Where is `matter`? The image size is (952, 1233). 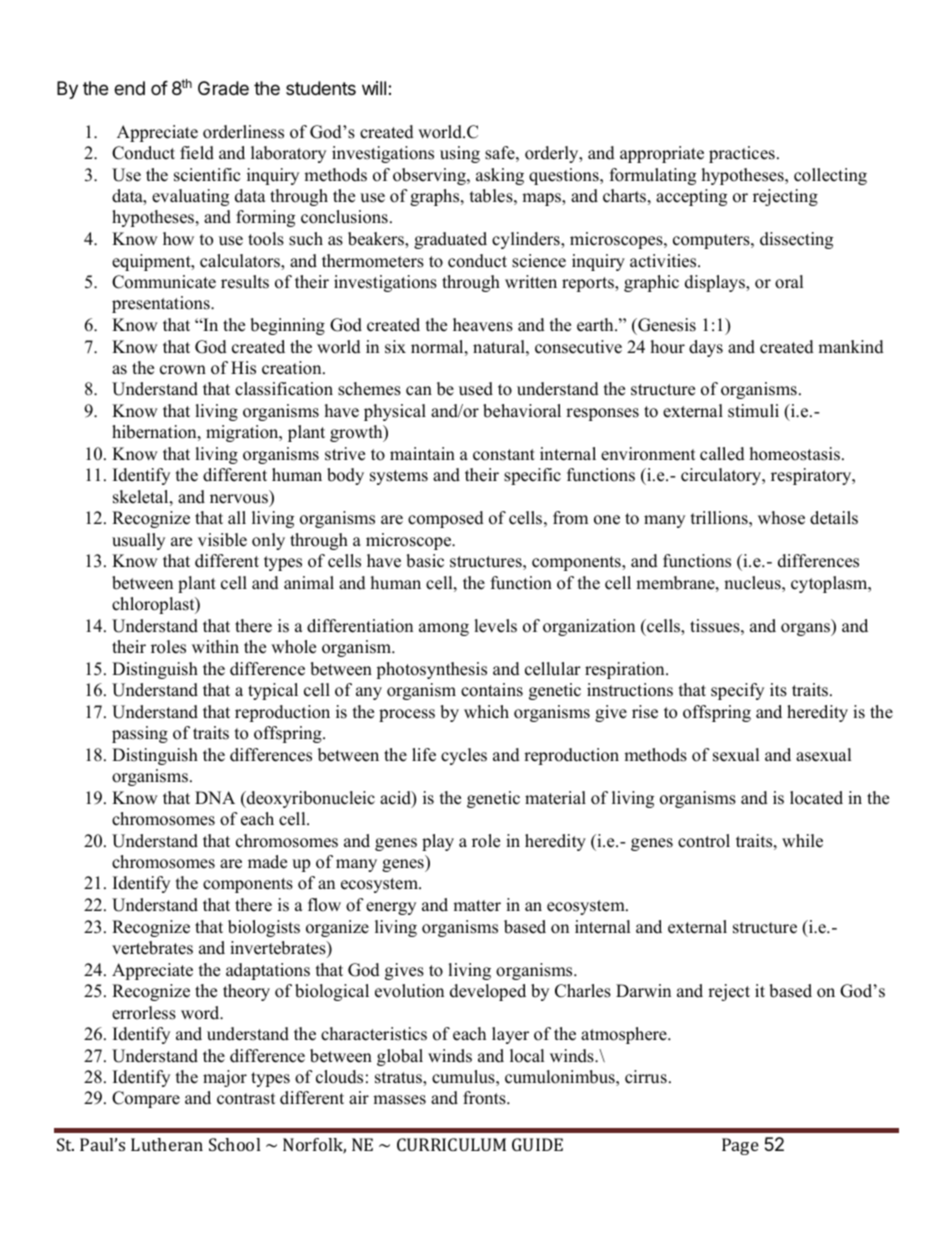 matter is located at coordinates (477, 906).
